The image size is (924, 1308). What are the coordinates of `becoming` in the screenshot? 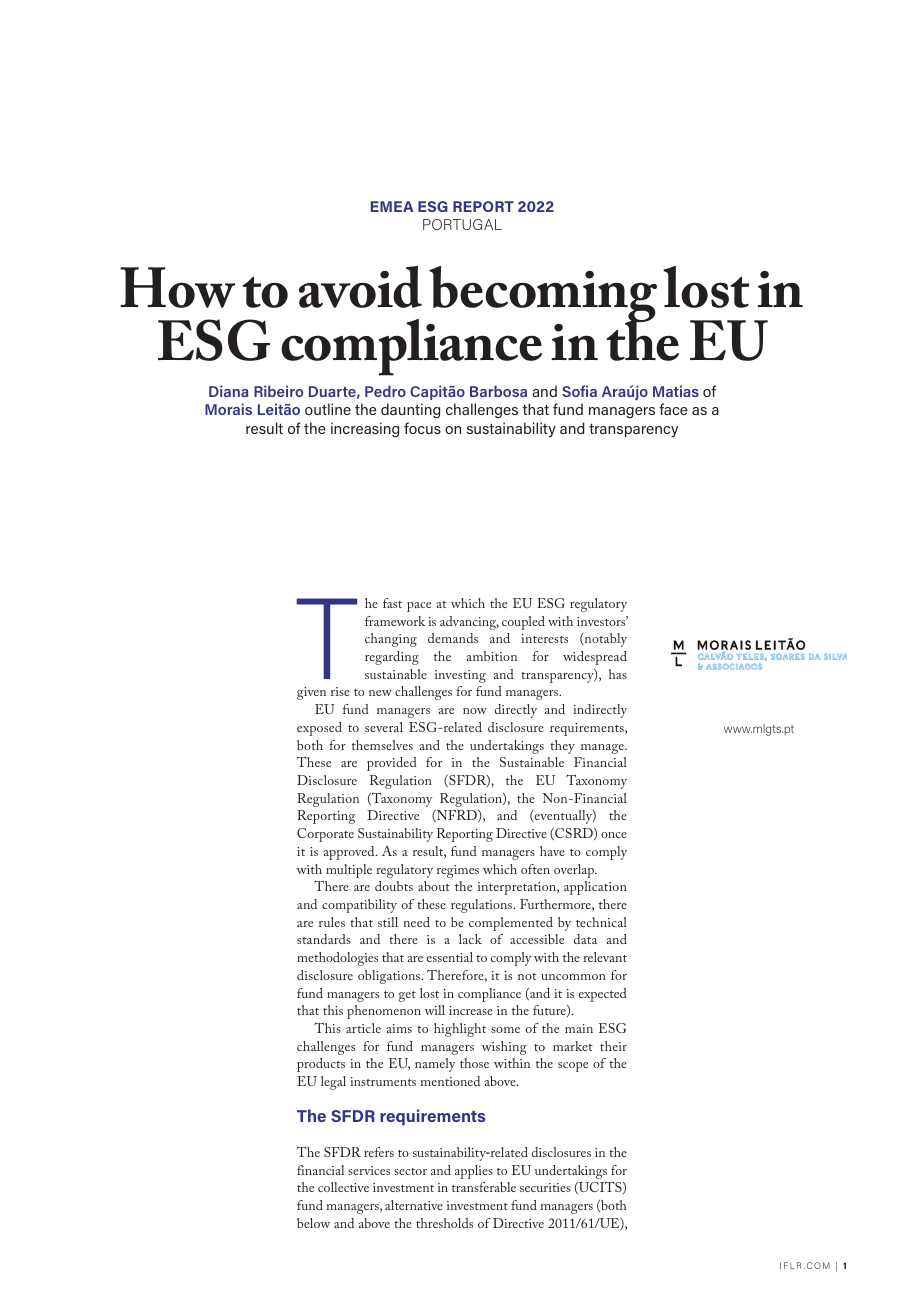 It's located at (542, 296).
